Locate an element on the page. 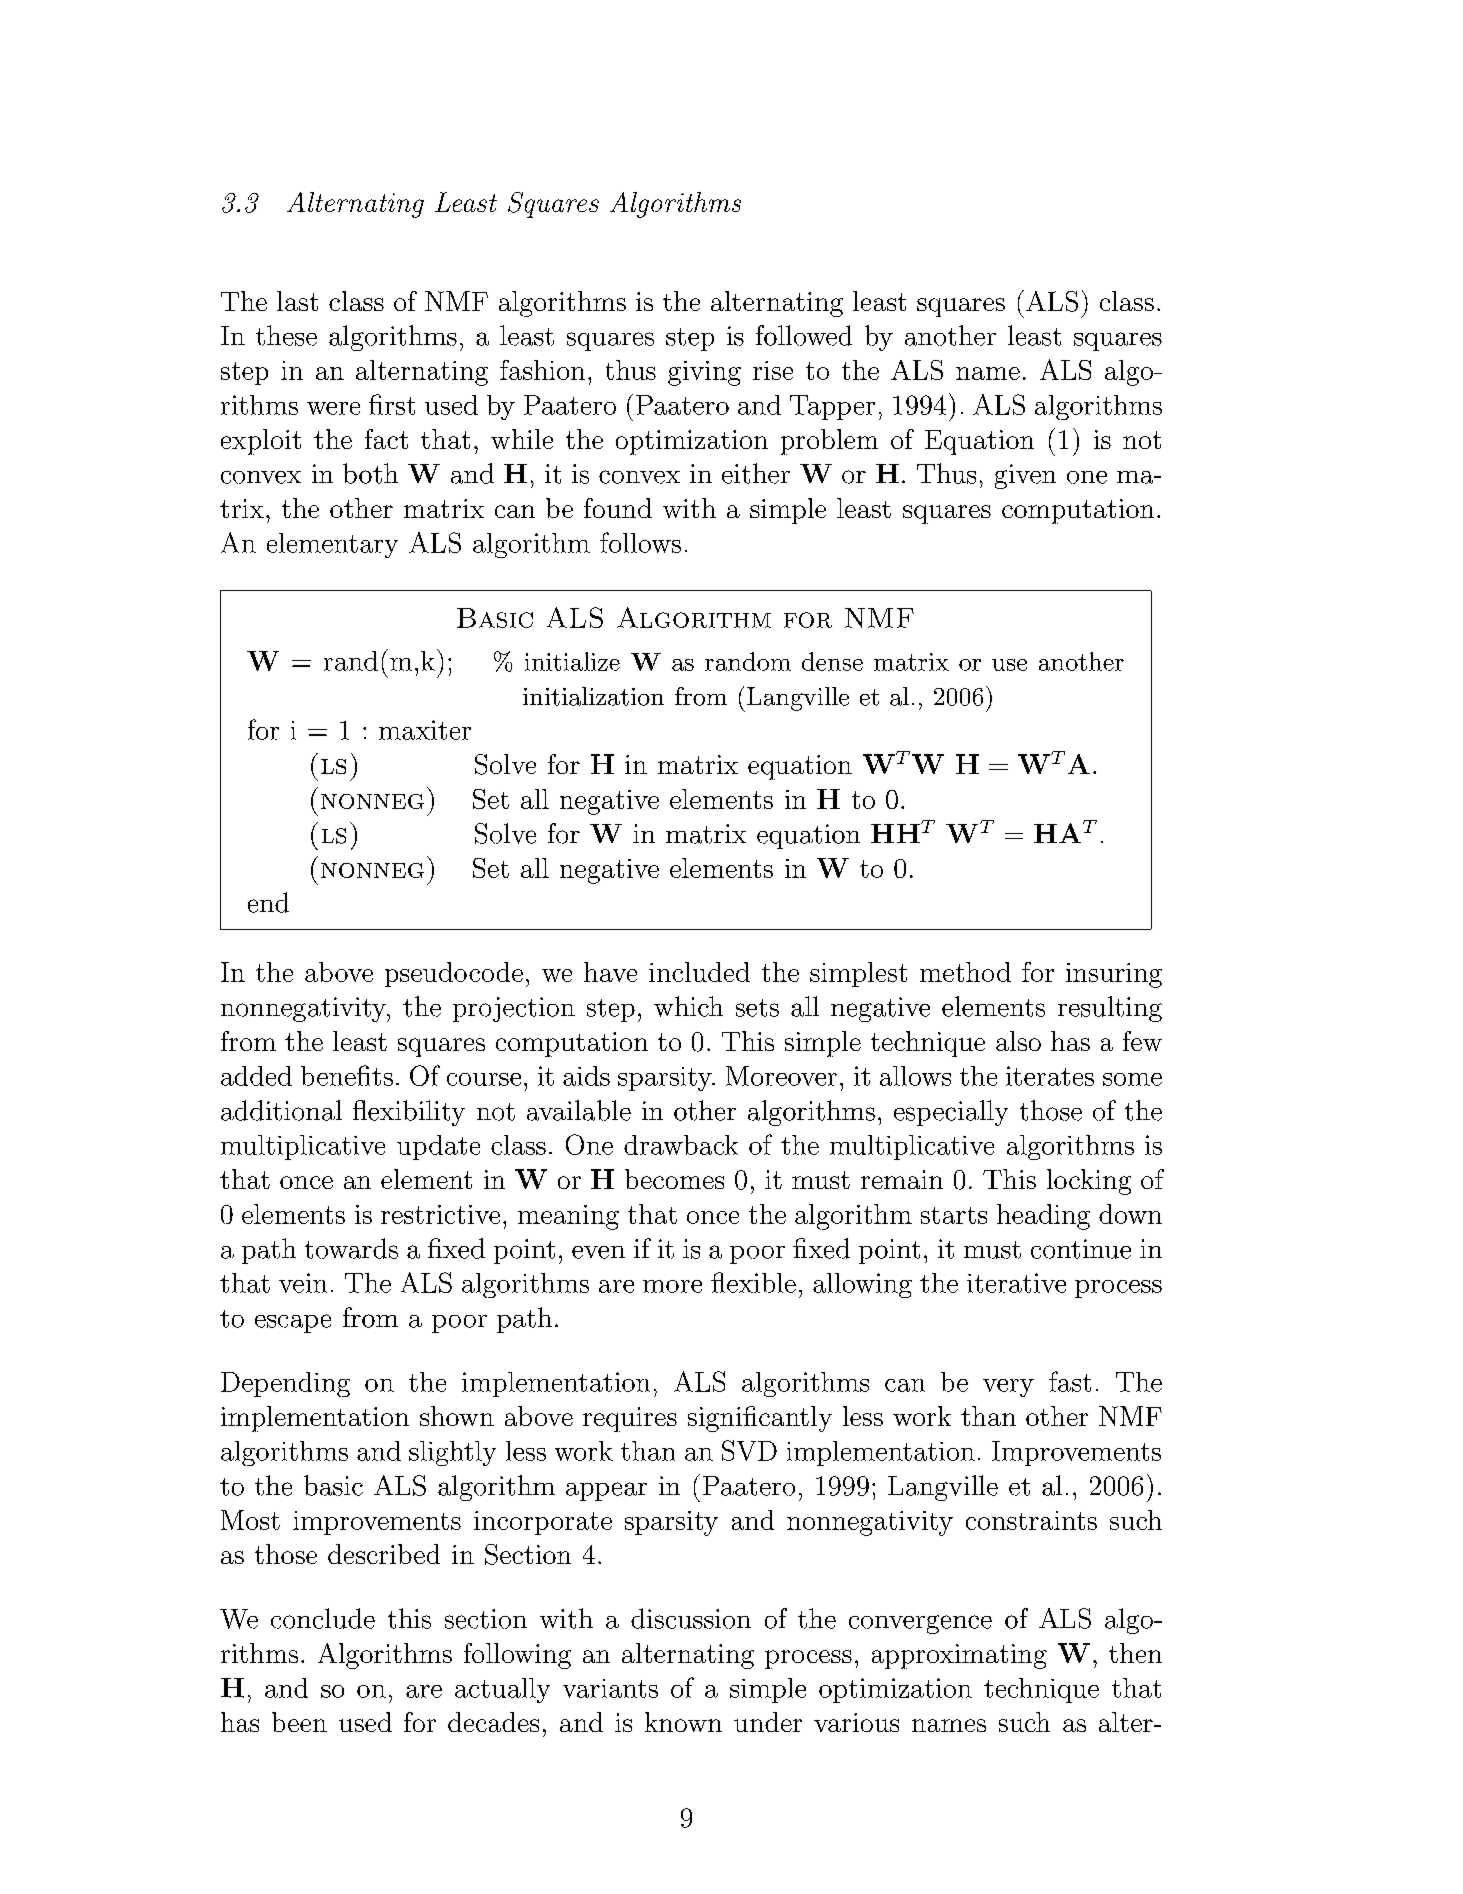 The image size is (1463, 1894). these is located at coordinates (286, 335).
